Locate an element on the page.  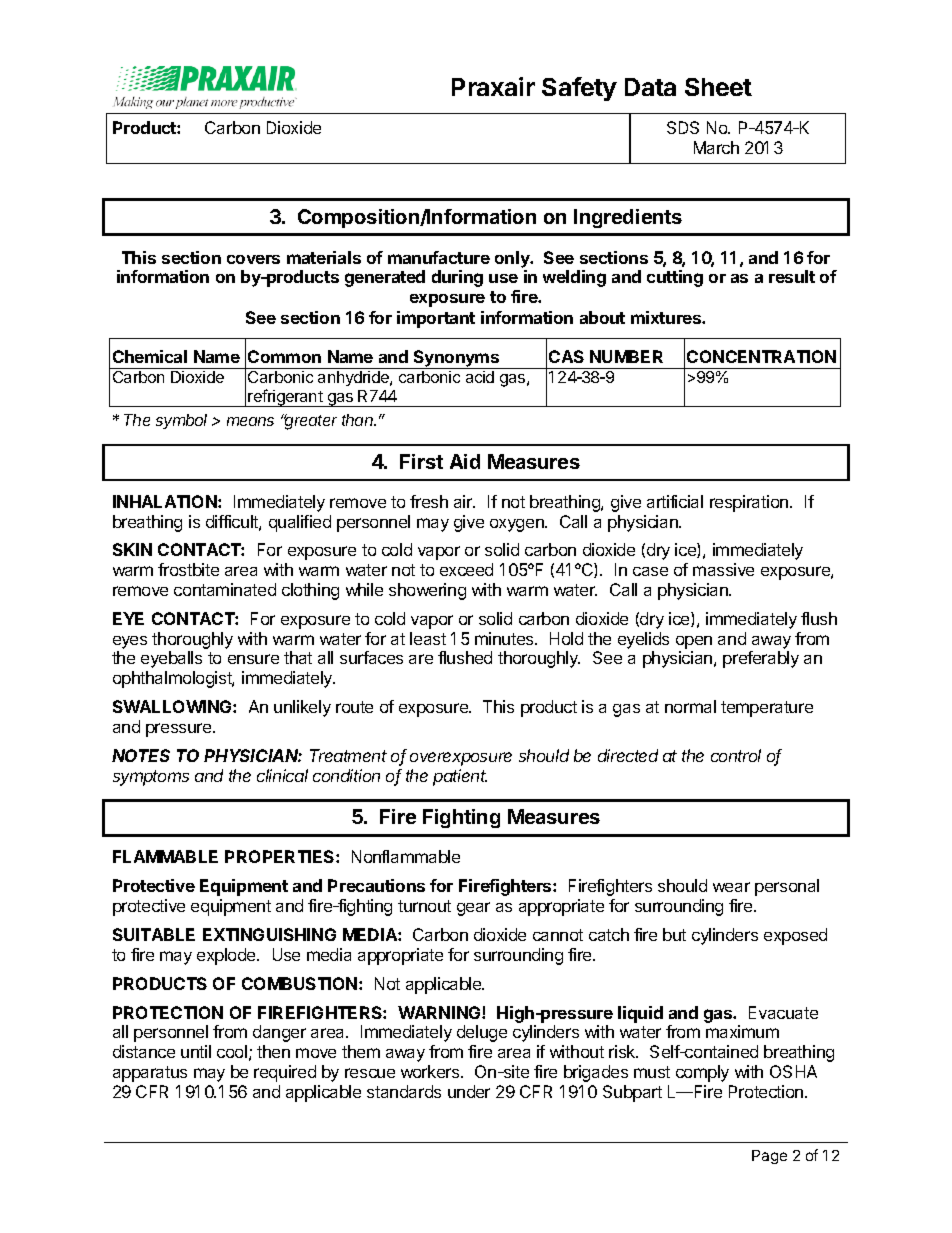
under is located at coordinates (469, 1091).
